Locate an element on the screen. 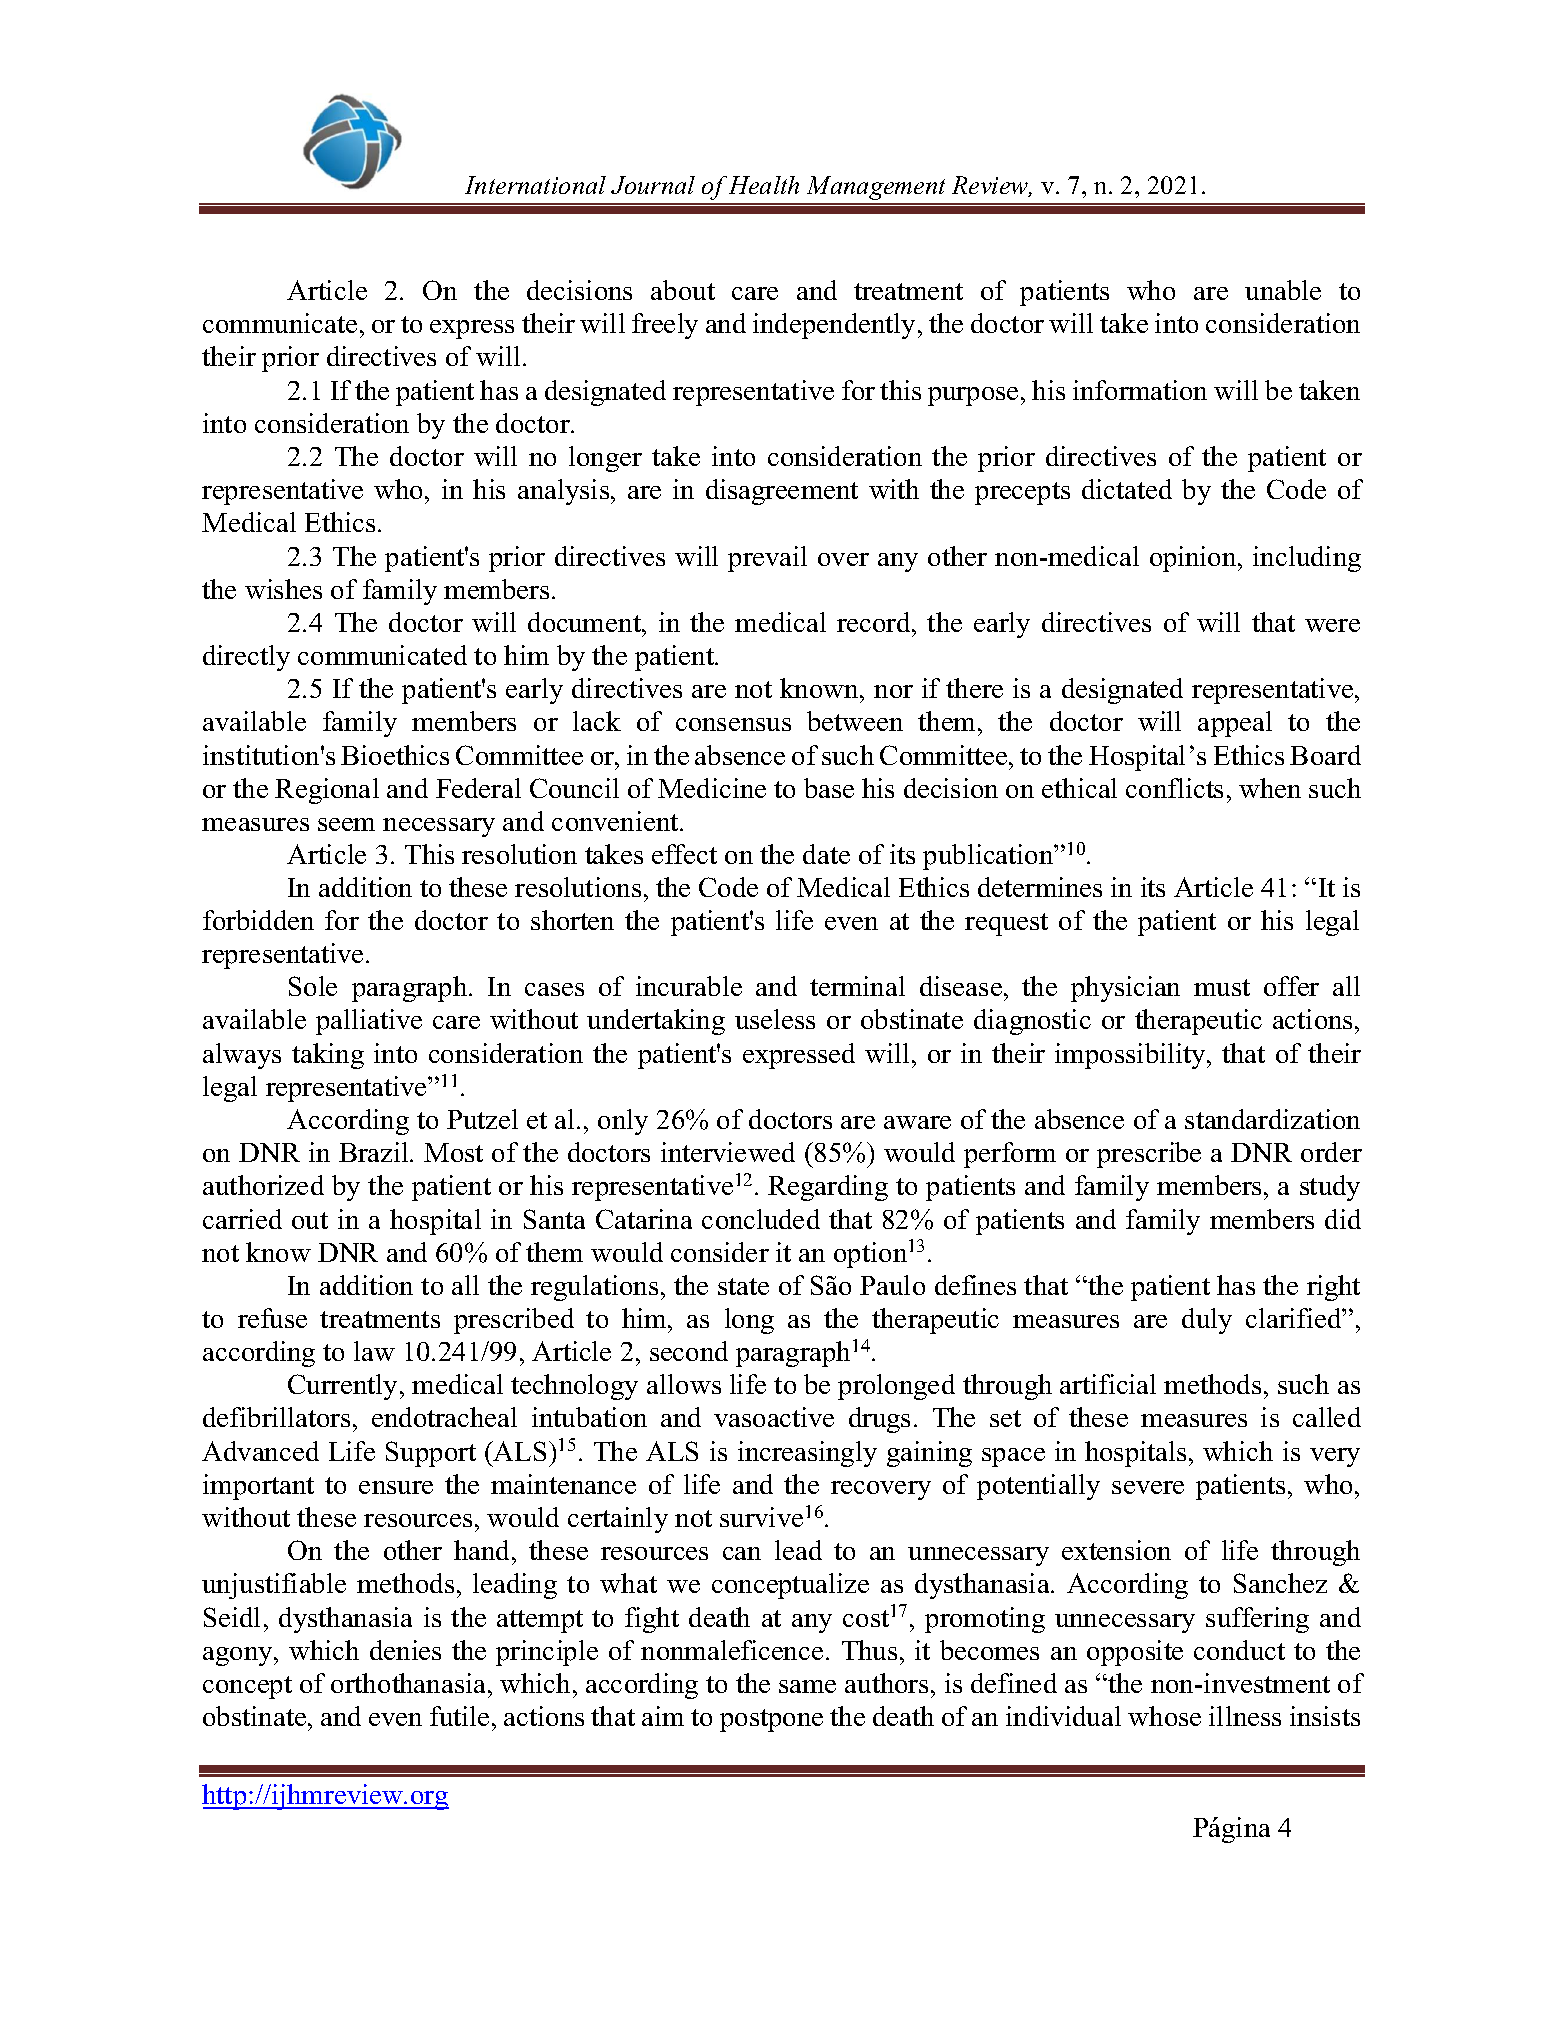 Image resolution: width=1565 pixels, height=2025 pixels. Health is located at coordinates (764, 185).
